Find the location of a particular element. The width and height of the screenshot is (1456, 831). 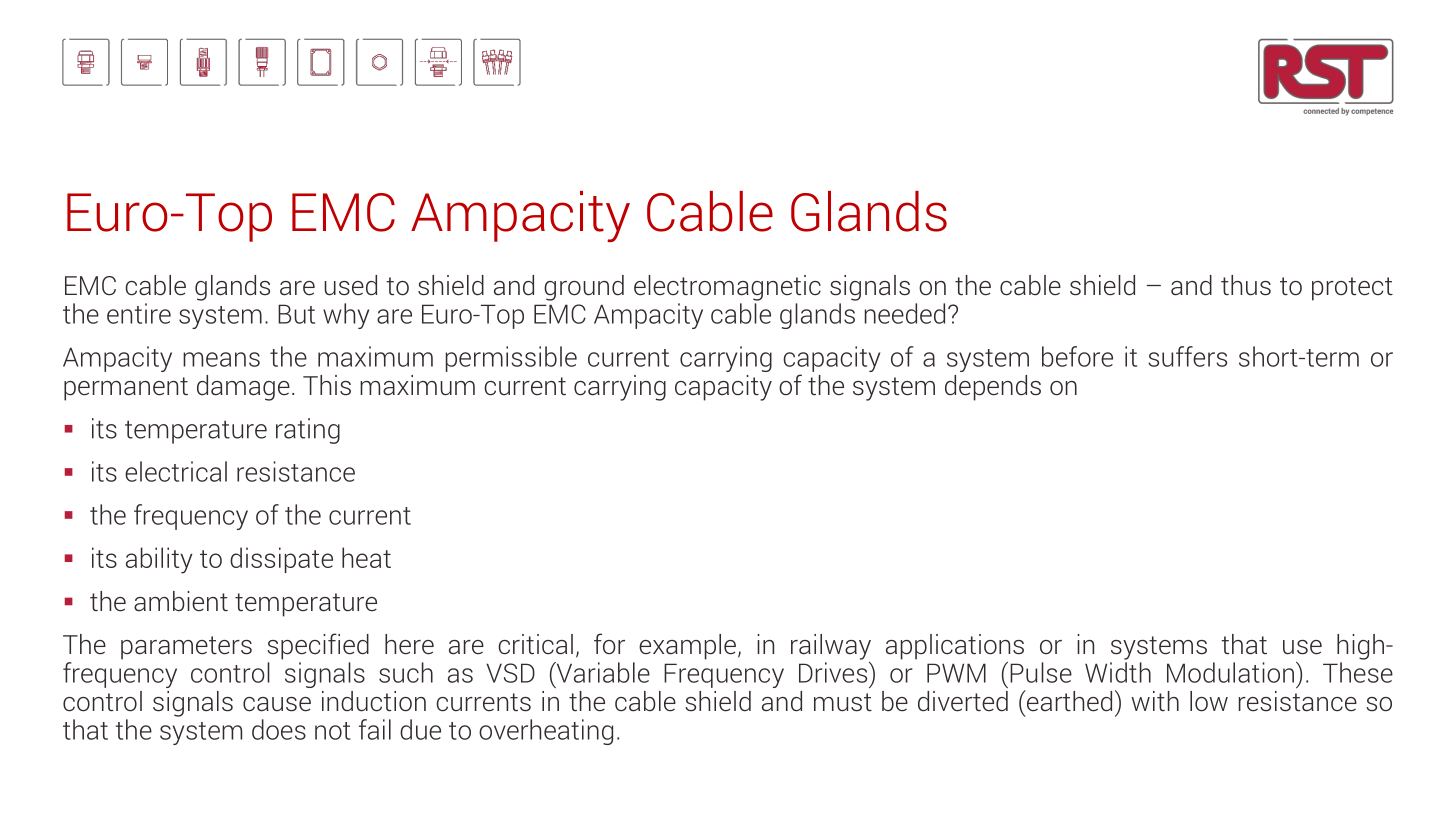

must is located at coordinates (843, 702).
